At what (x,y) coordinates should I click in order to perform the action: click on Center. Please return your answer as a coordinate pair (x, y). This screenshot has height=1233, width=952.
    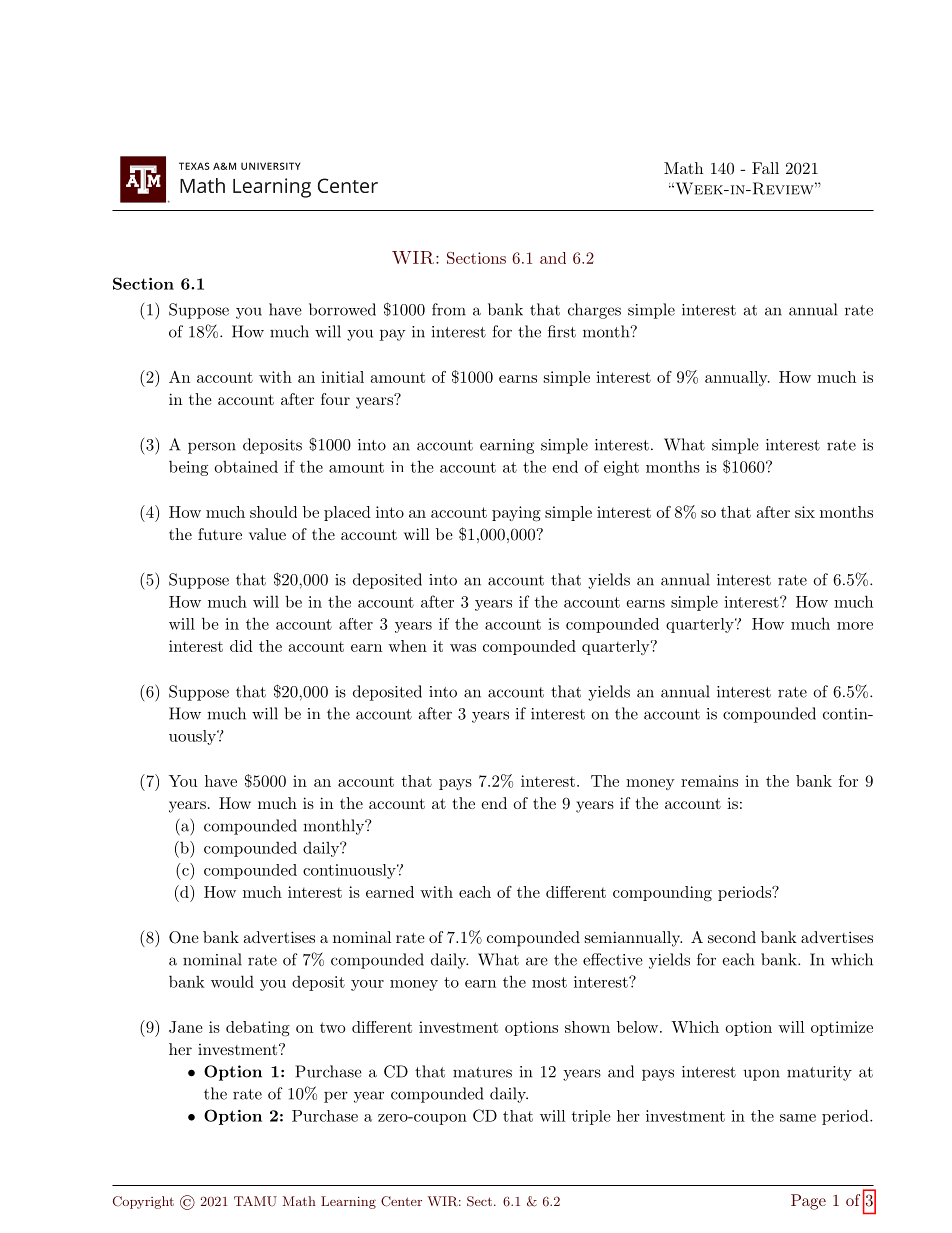
    Looking at the image, I should click on (401, 1201).
